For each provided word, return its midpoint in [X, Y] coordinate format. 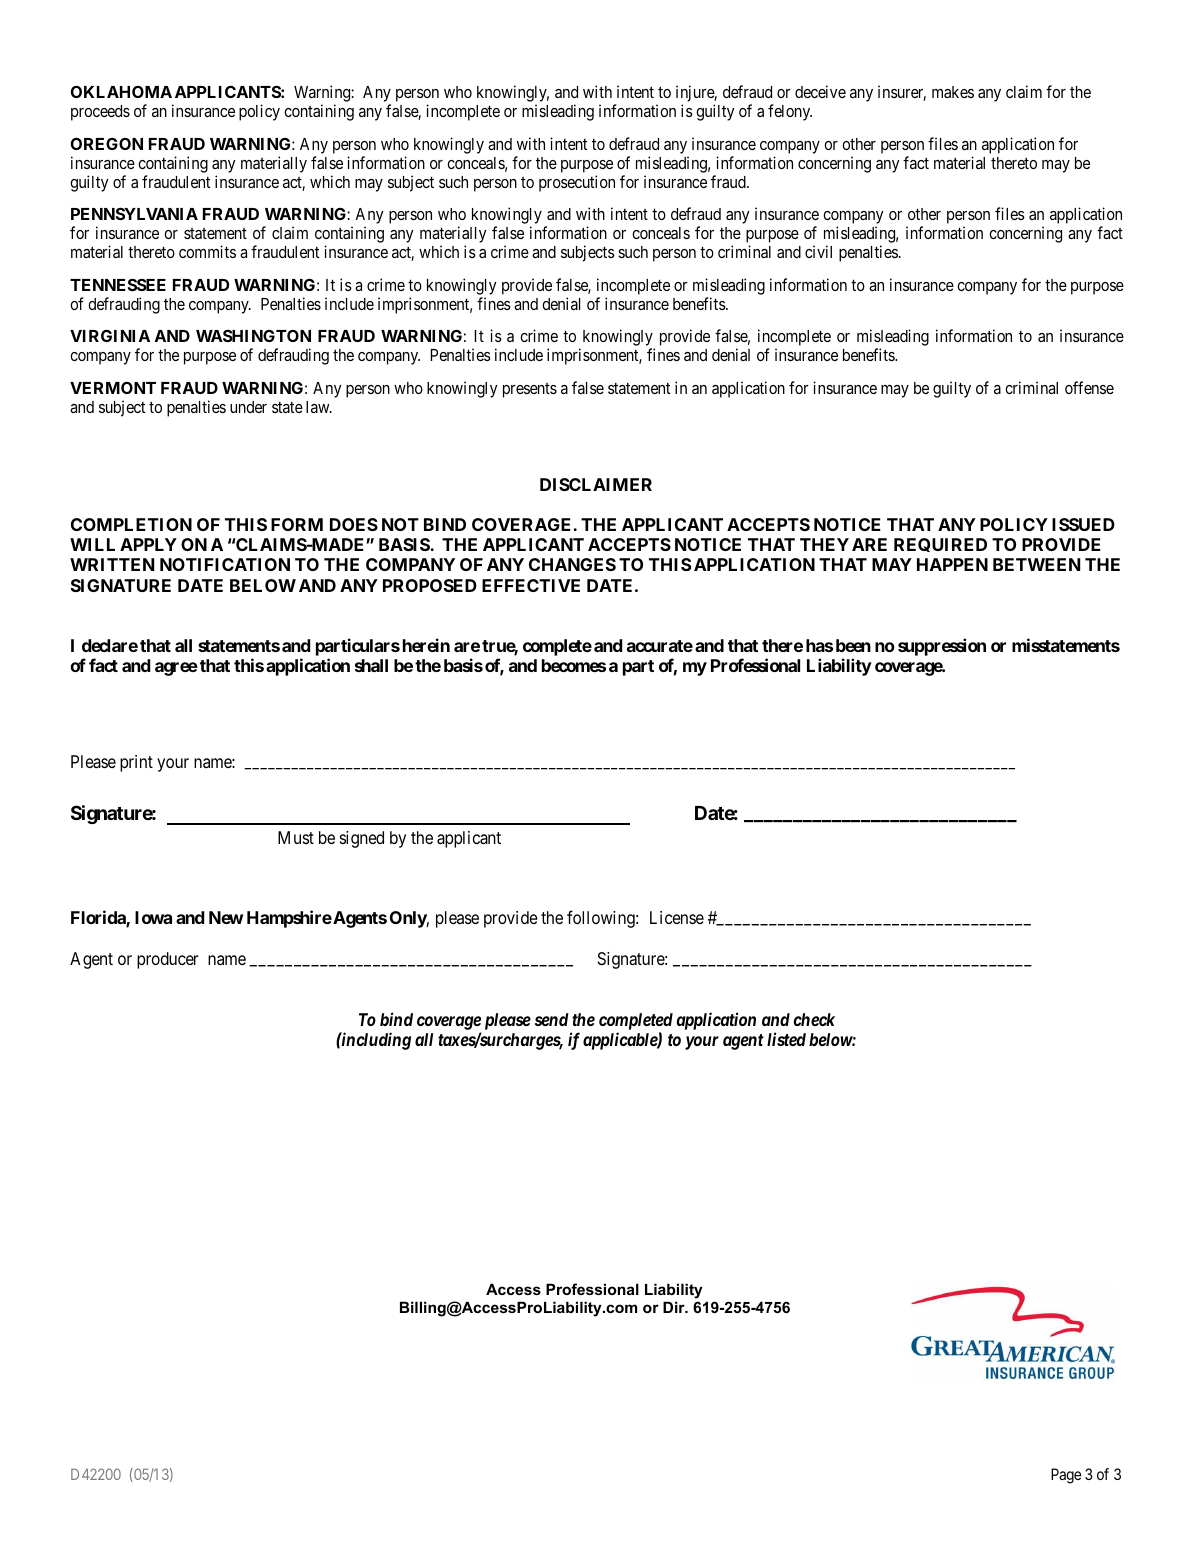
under [248, 407]
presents [530, 390]
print [136, 763]
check [814, 1019]
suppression [942, 647]
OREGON [107, 143]
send [552, 1019]
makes [953, 92]
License [677, 917]
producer [168, 960]
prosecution [577, 183]
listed [786, 1039]
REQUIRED [940, 545]
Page [1066, 1476]
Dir [675, 1307]
